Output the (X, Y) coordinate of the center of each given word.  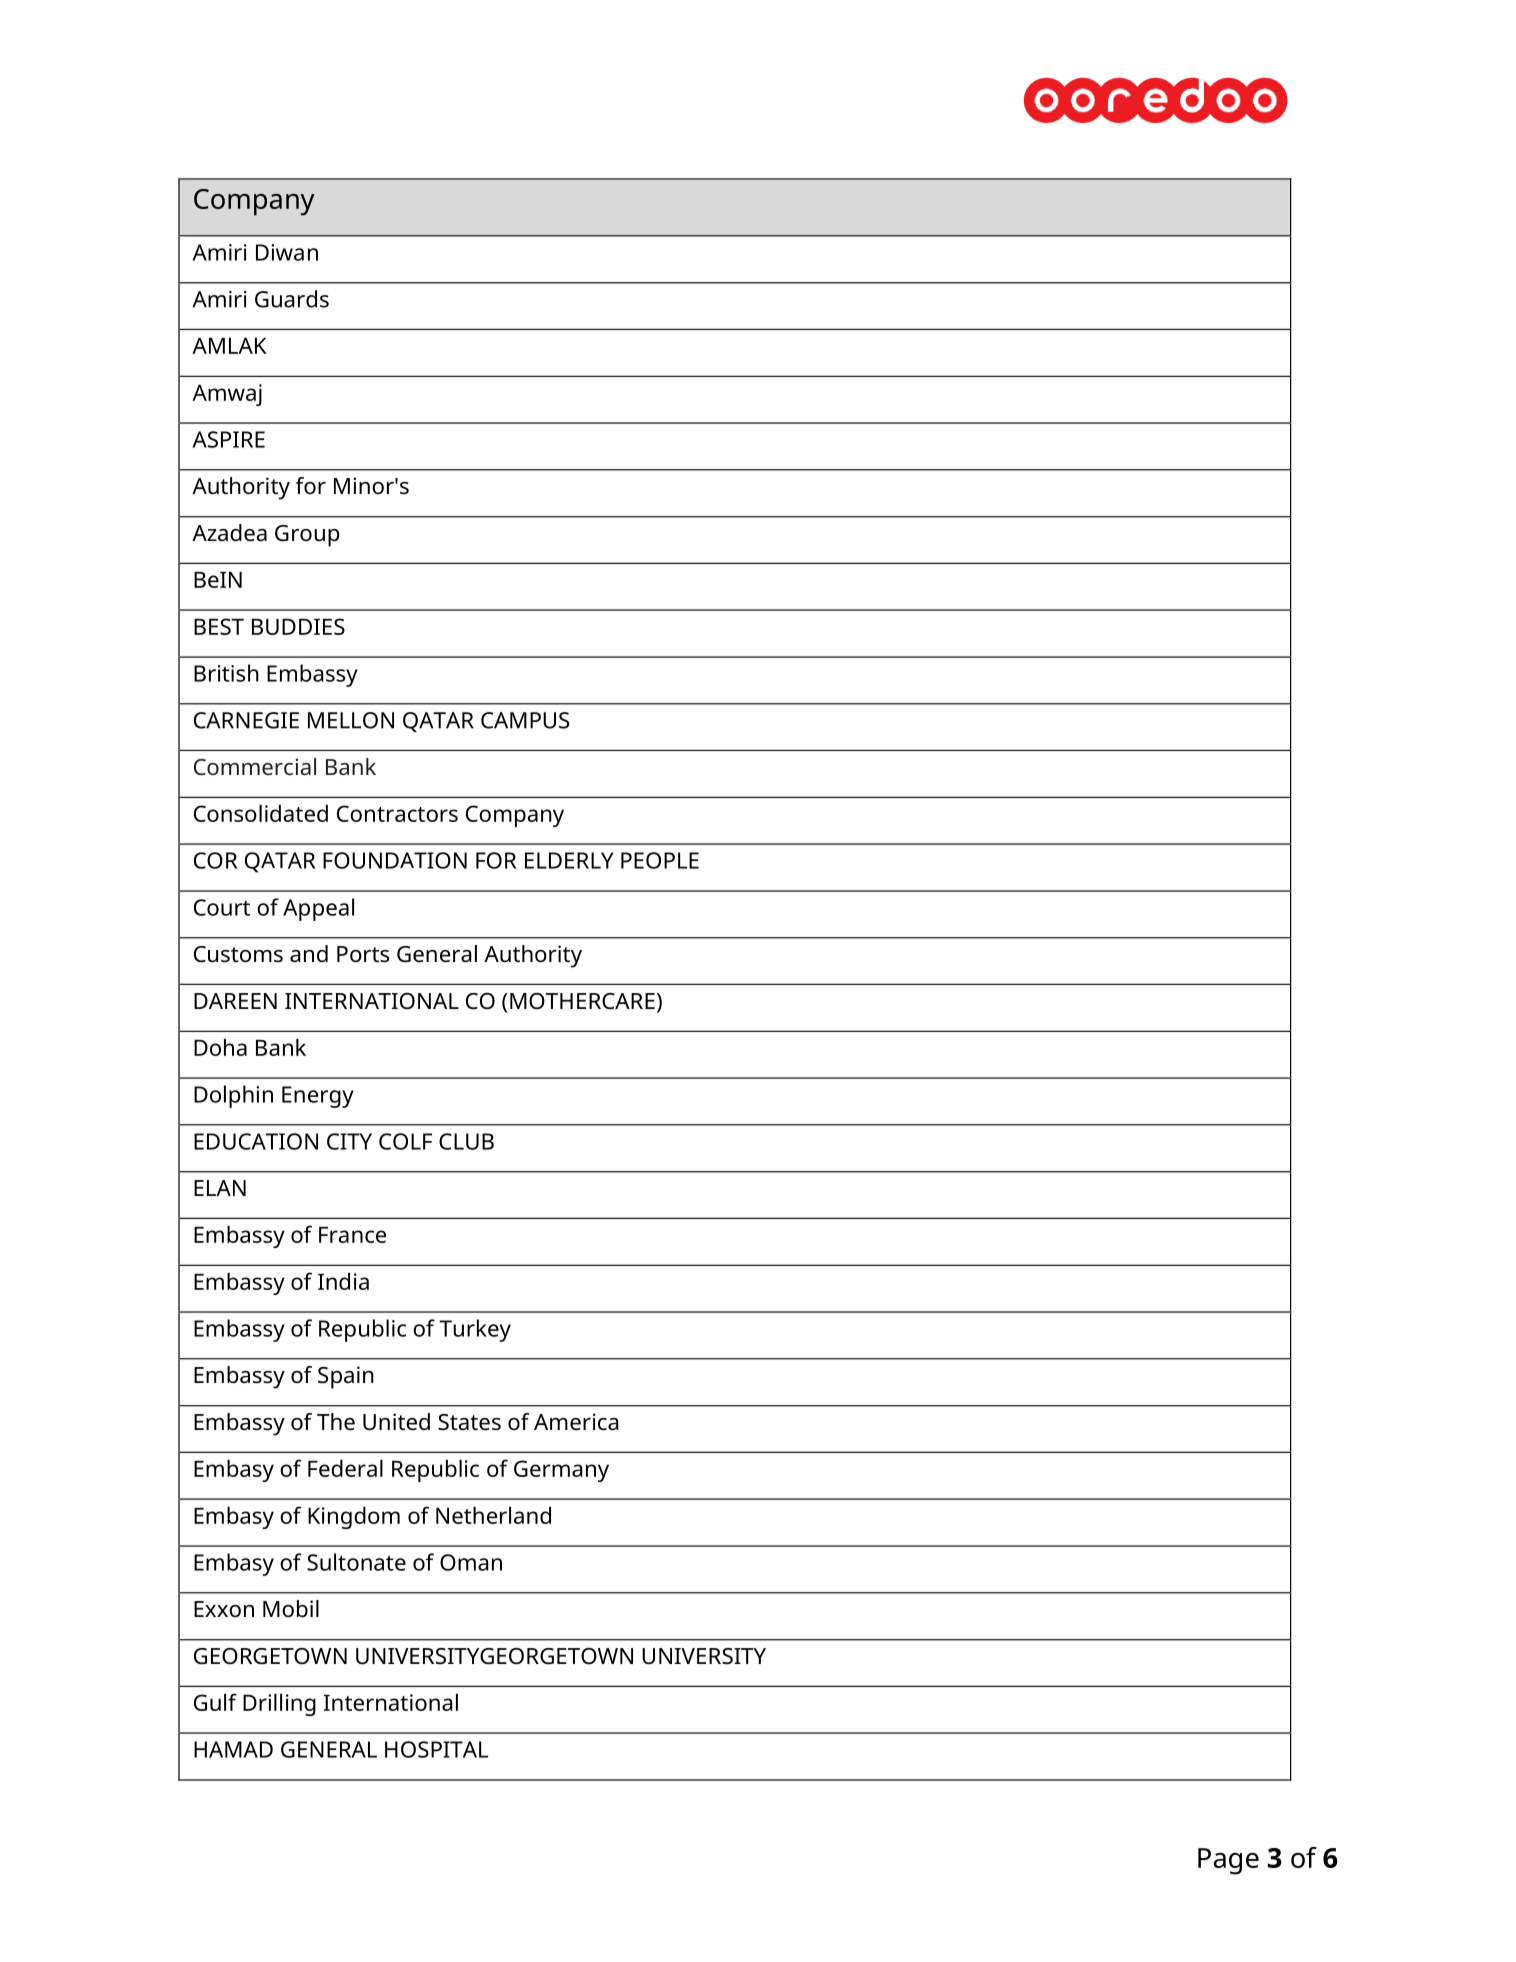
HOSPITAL (436, 1749)
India (343, 1281)
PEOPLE (660, 860)
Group (307, 536)
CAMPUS (525, 720)
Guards (292, 299)
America (576, 1422)
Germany (561, 1471)
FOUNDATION (395, 860)
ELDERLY (569, 860)
